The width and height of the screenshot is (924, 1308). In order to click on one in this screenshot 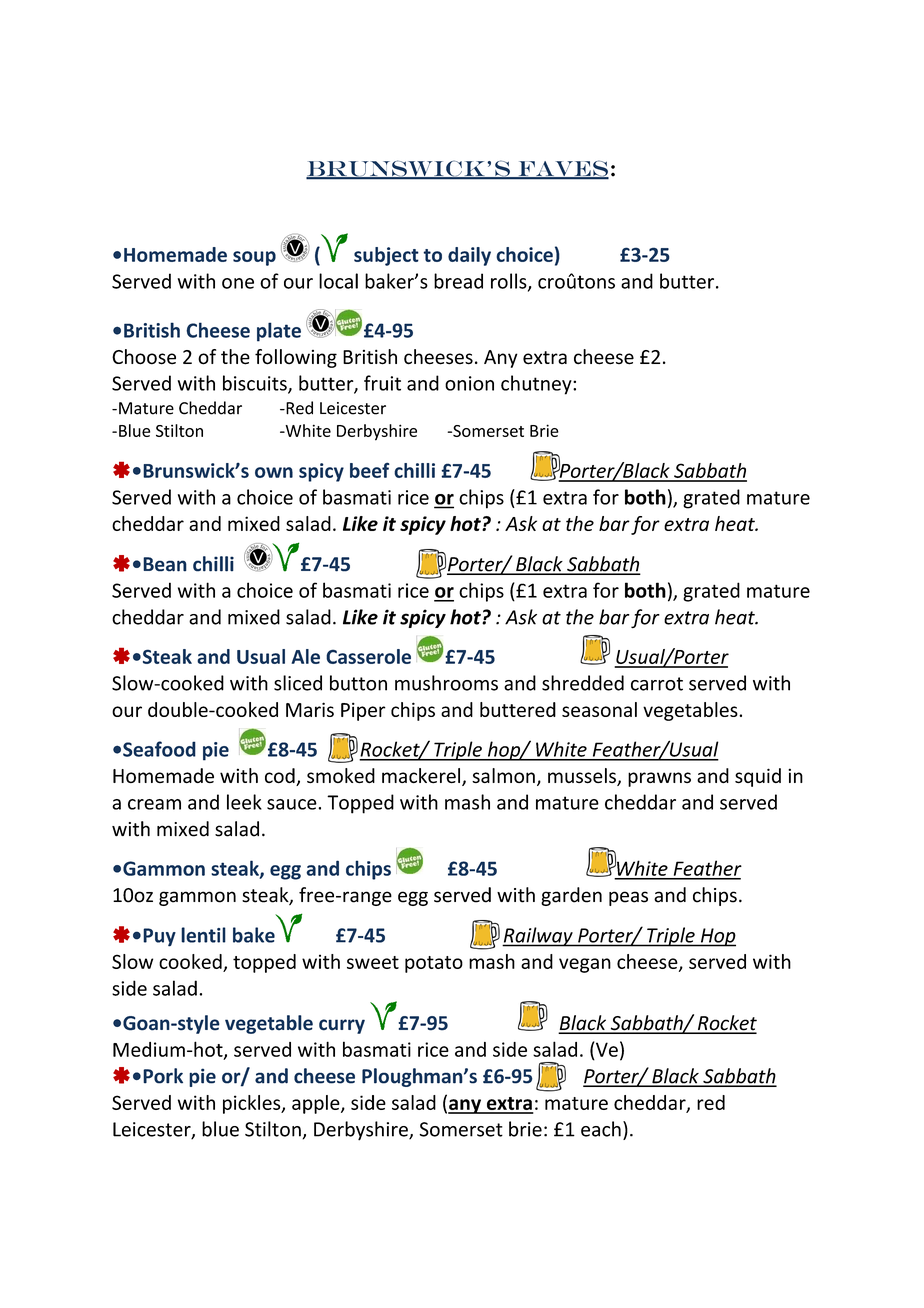, I will do `click(238, 283)`.
